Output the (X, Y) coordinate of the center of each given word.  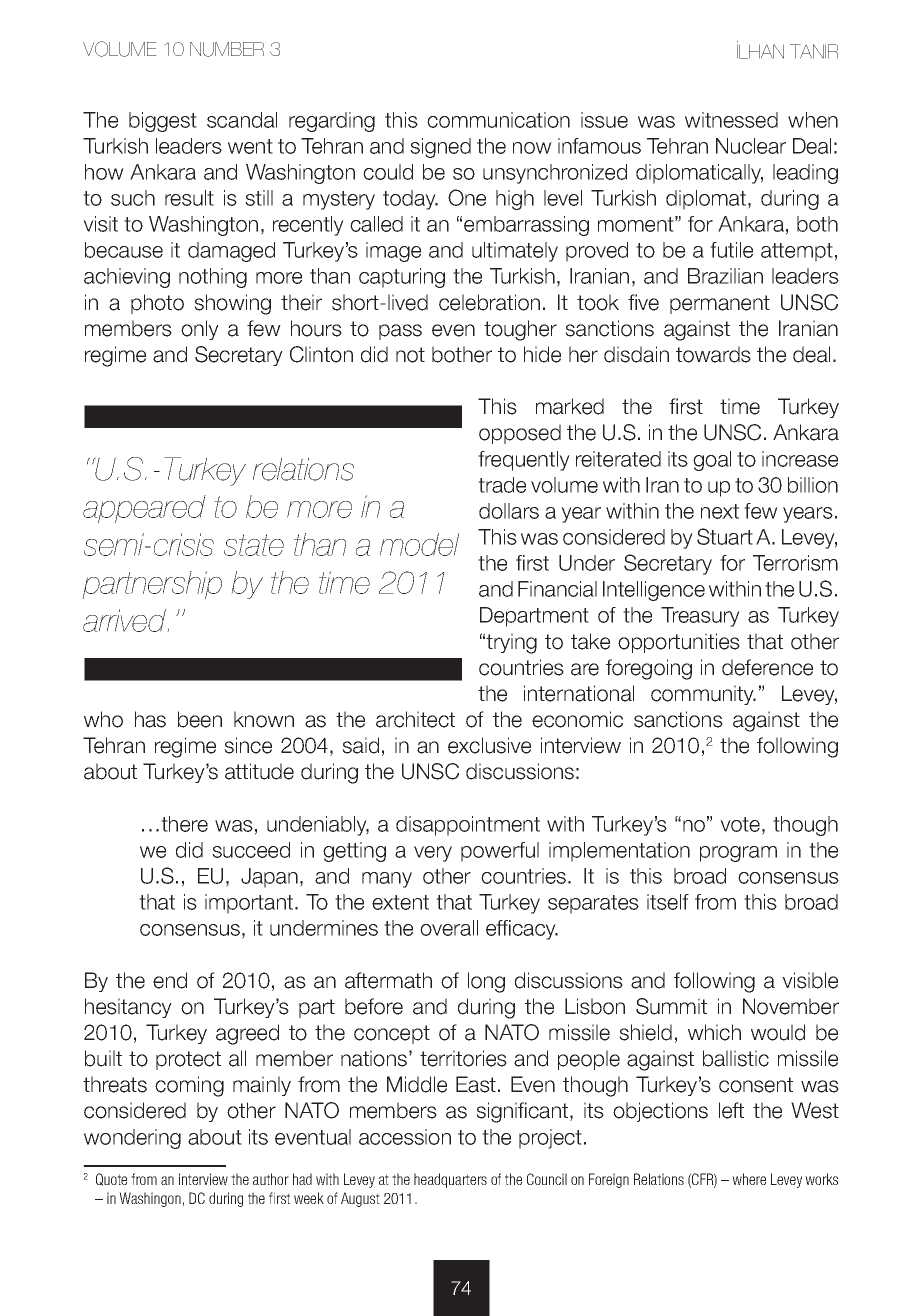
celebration (489, 302)
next (720, 511)
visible (810, 980)
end (170, 980)
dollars (509, 511)
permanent (720, 304)
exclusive (489, 745)
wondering (132, 1139)
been (200, 719)
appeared (144, 509)
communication (498, 120)
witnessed (731, 120)
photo (157, 304)
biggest (163, 122)
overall (449, 928)
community (703, 695)
